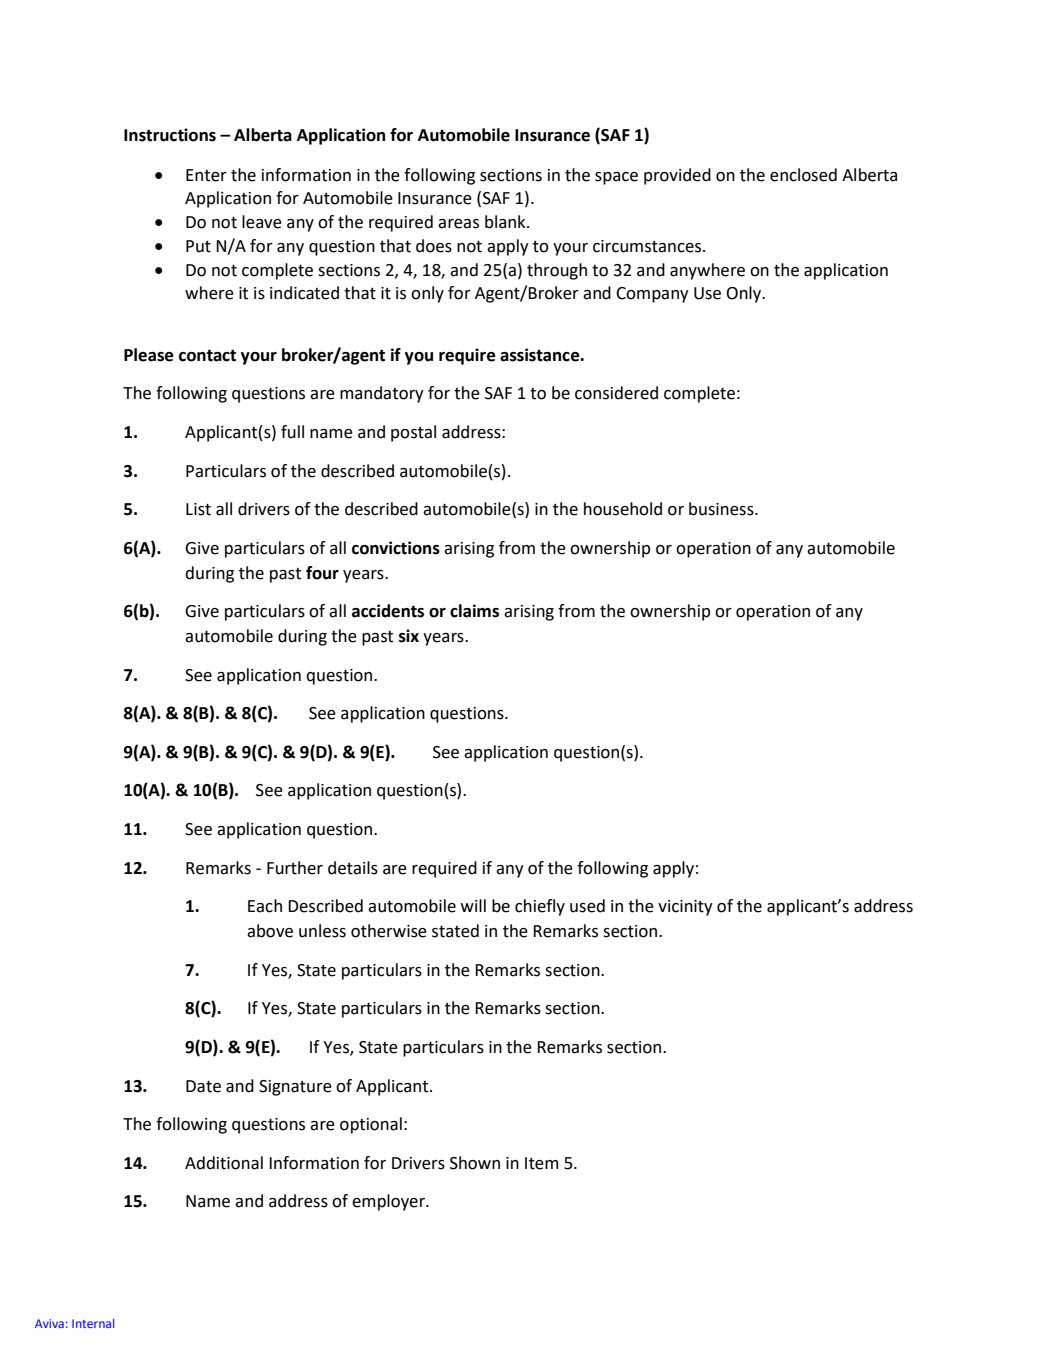  I want to click on List, so click(198, 509).
